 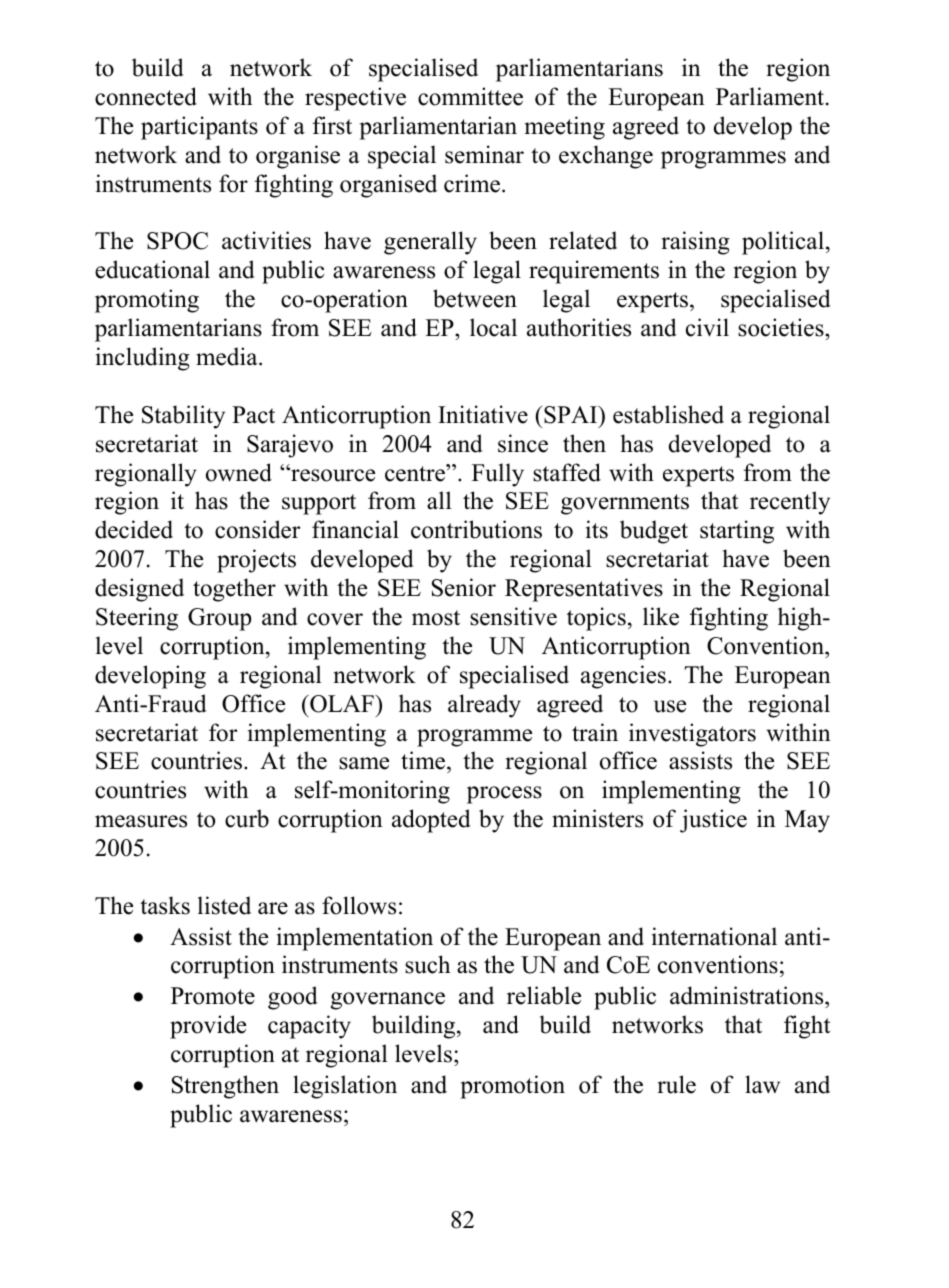 What do you see at coordinates (606, 157) in the document?
I see `exchange` at bounding box center [606, 157].
